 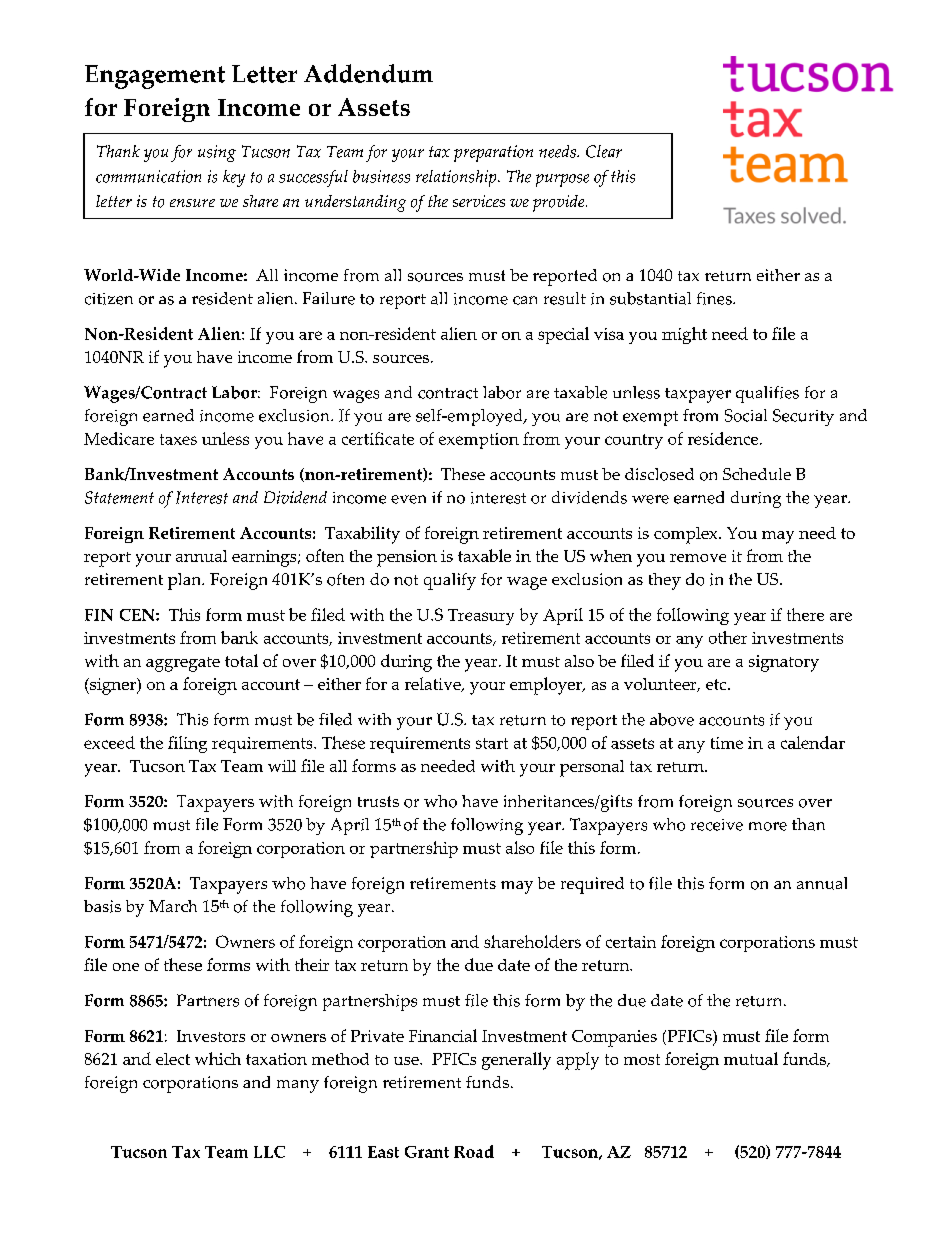 I want to click on might, so click(x=684, y=335).
